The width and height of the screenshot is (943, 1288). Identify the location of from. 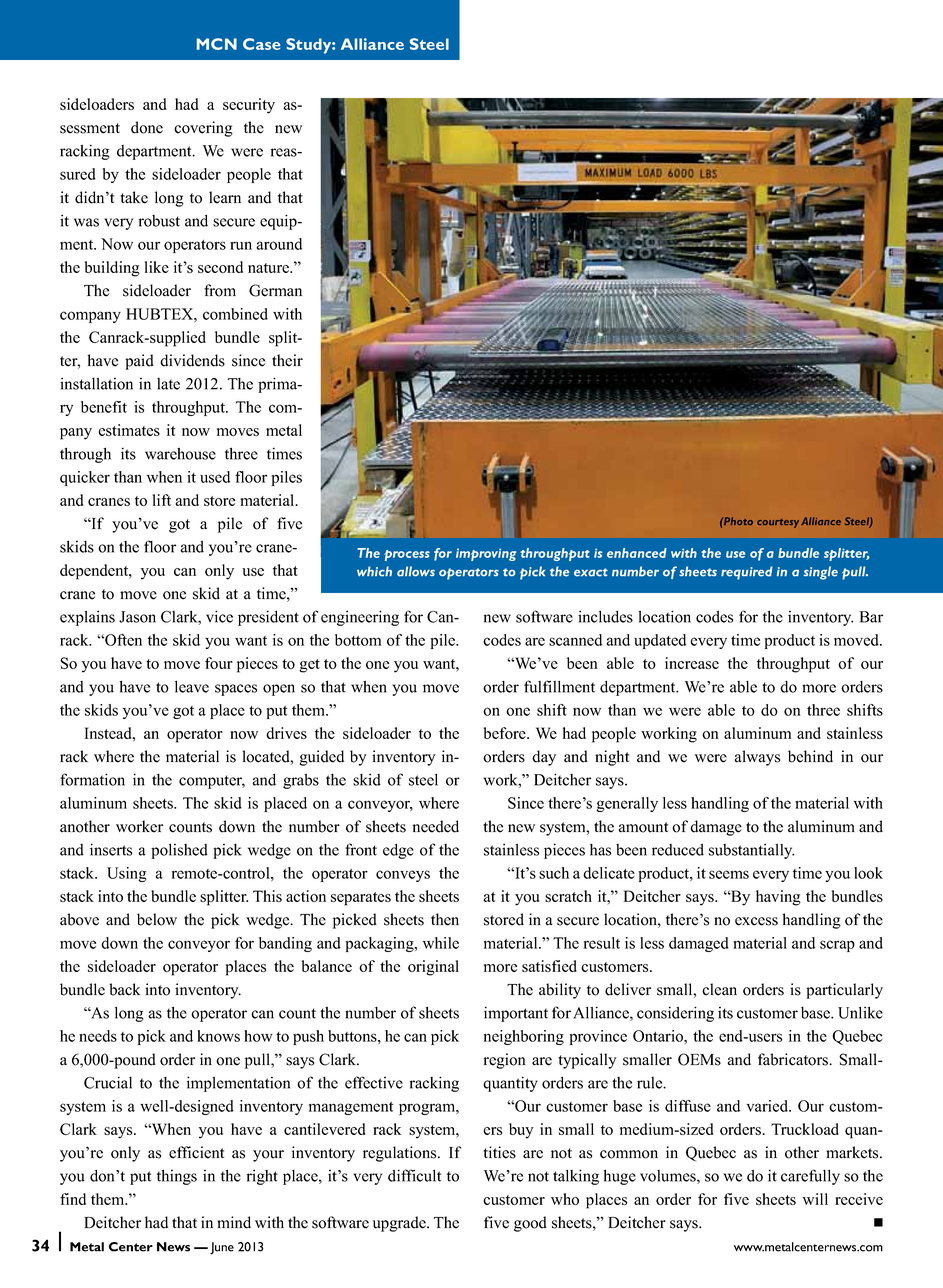
(220, 290).
